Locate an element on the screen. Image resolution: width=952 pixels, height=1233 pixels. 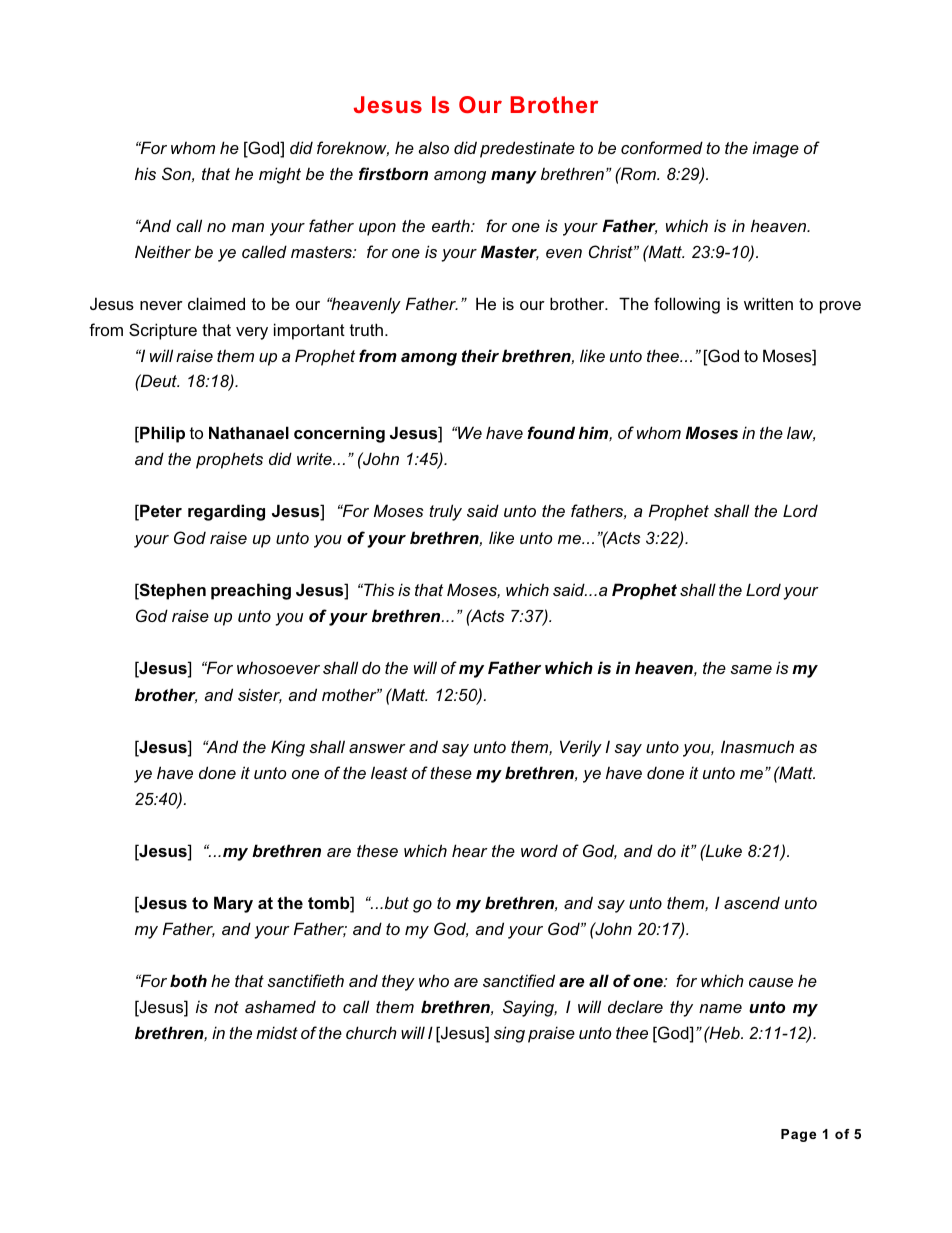
many is located at coordinates (514, 177).
